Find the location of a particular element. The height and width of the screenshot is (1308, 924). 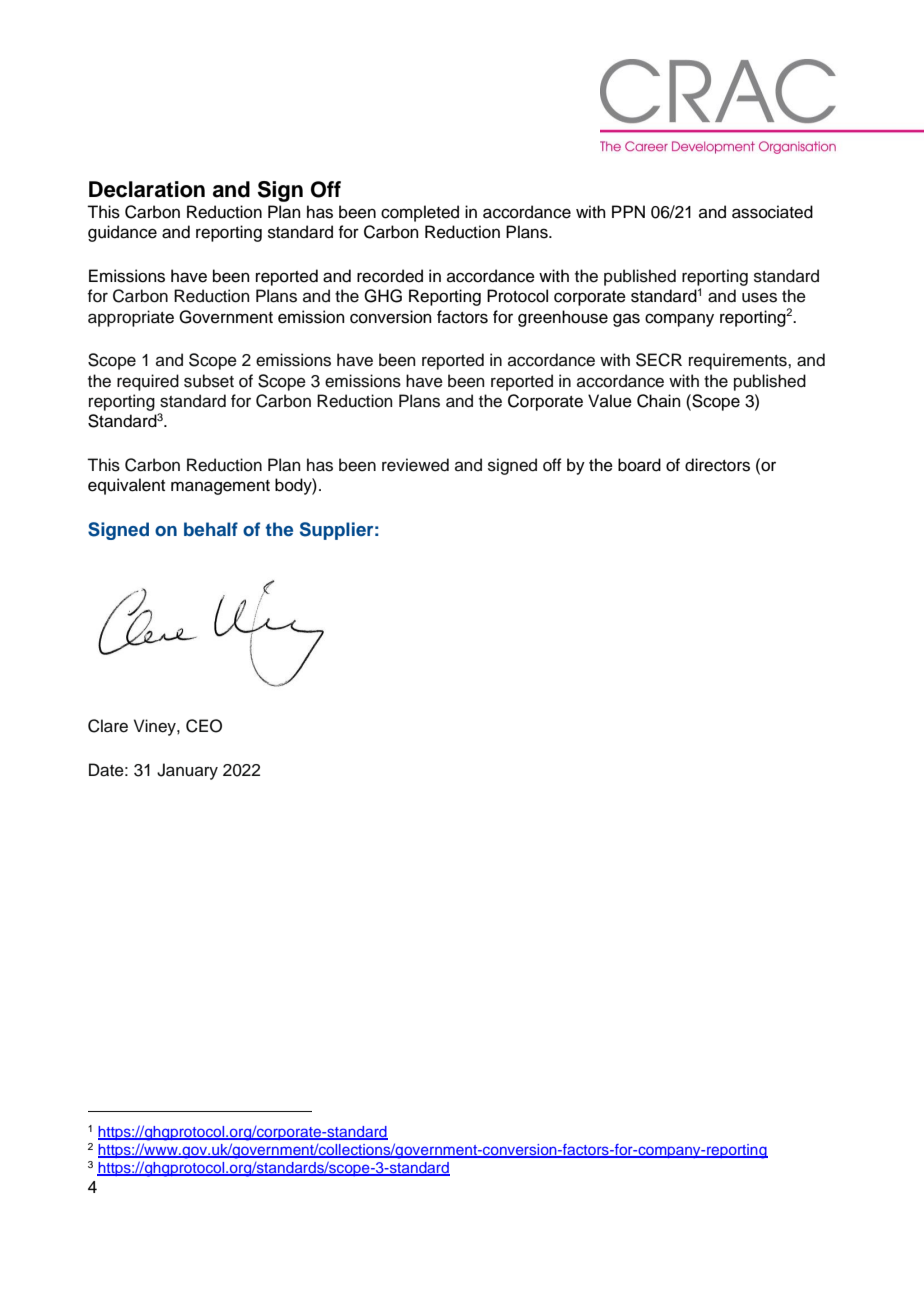

Clare is located at coordinates (108, 726).
